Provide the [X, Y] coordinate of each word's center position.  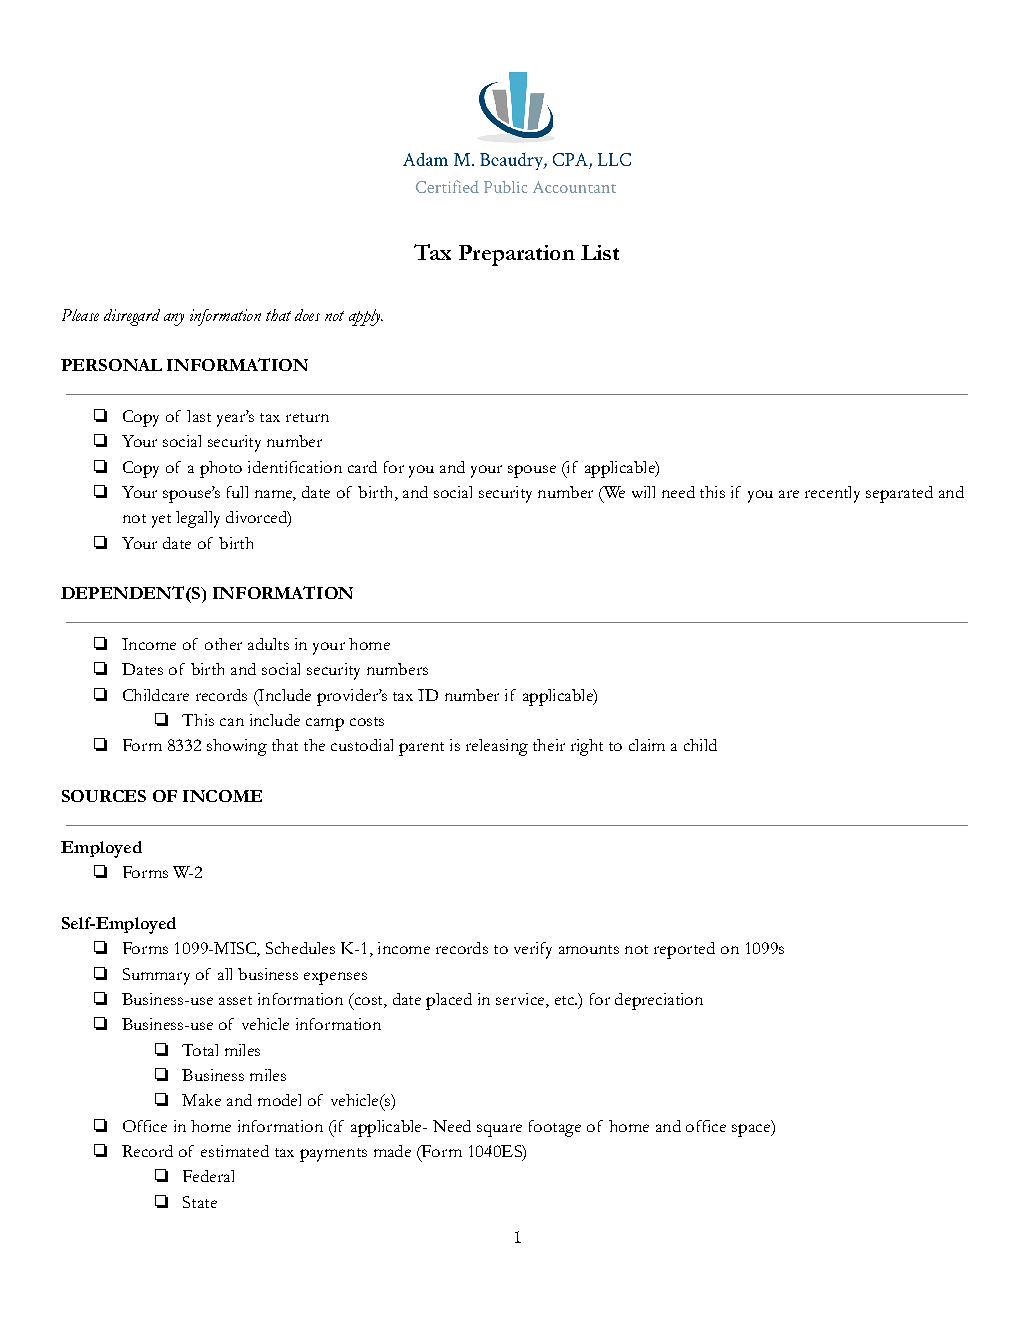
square [499, 1130]
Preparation [517, 255]
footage [555, 1128]
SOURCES [104, 796]
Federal [208, 1176]
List [600, 252]
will [643, 492]
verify [533, 950]
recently [832, 494]
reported [684, 950]
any [174, 319]
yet [161, 521]
